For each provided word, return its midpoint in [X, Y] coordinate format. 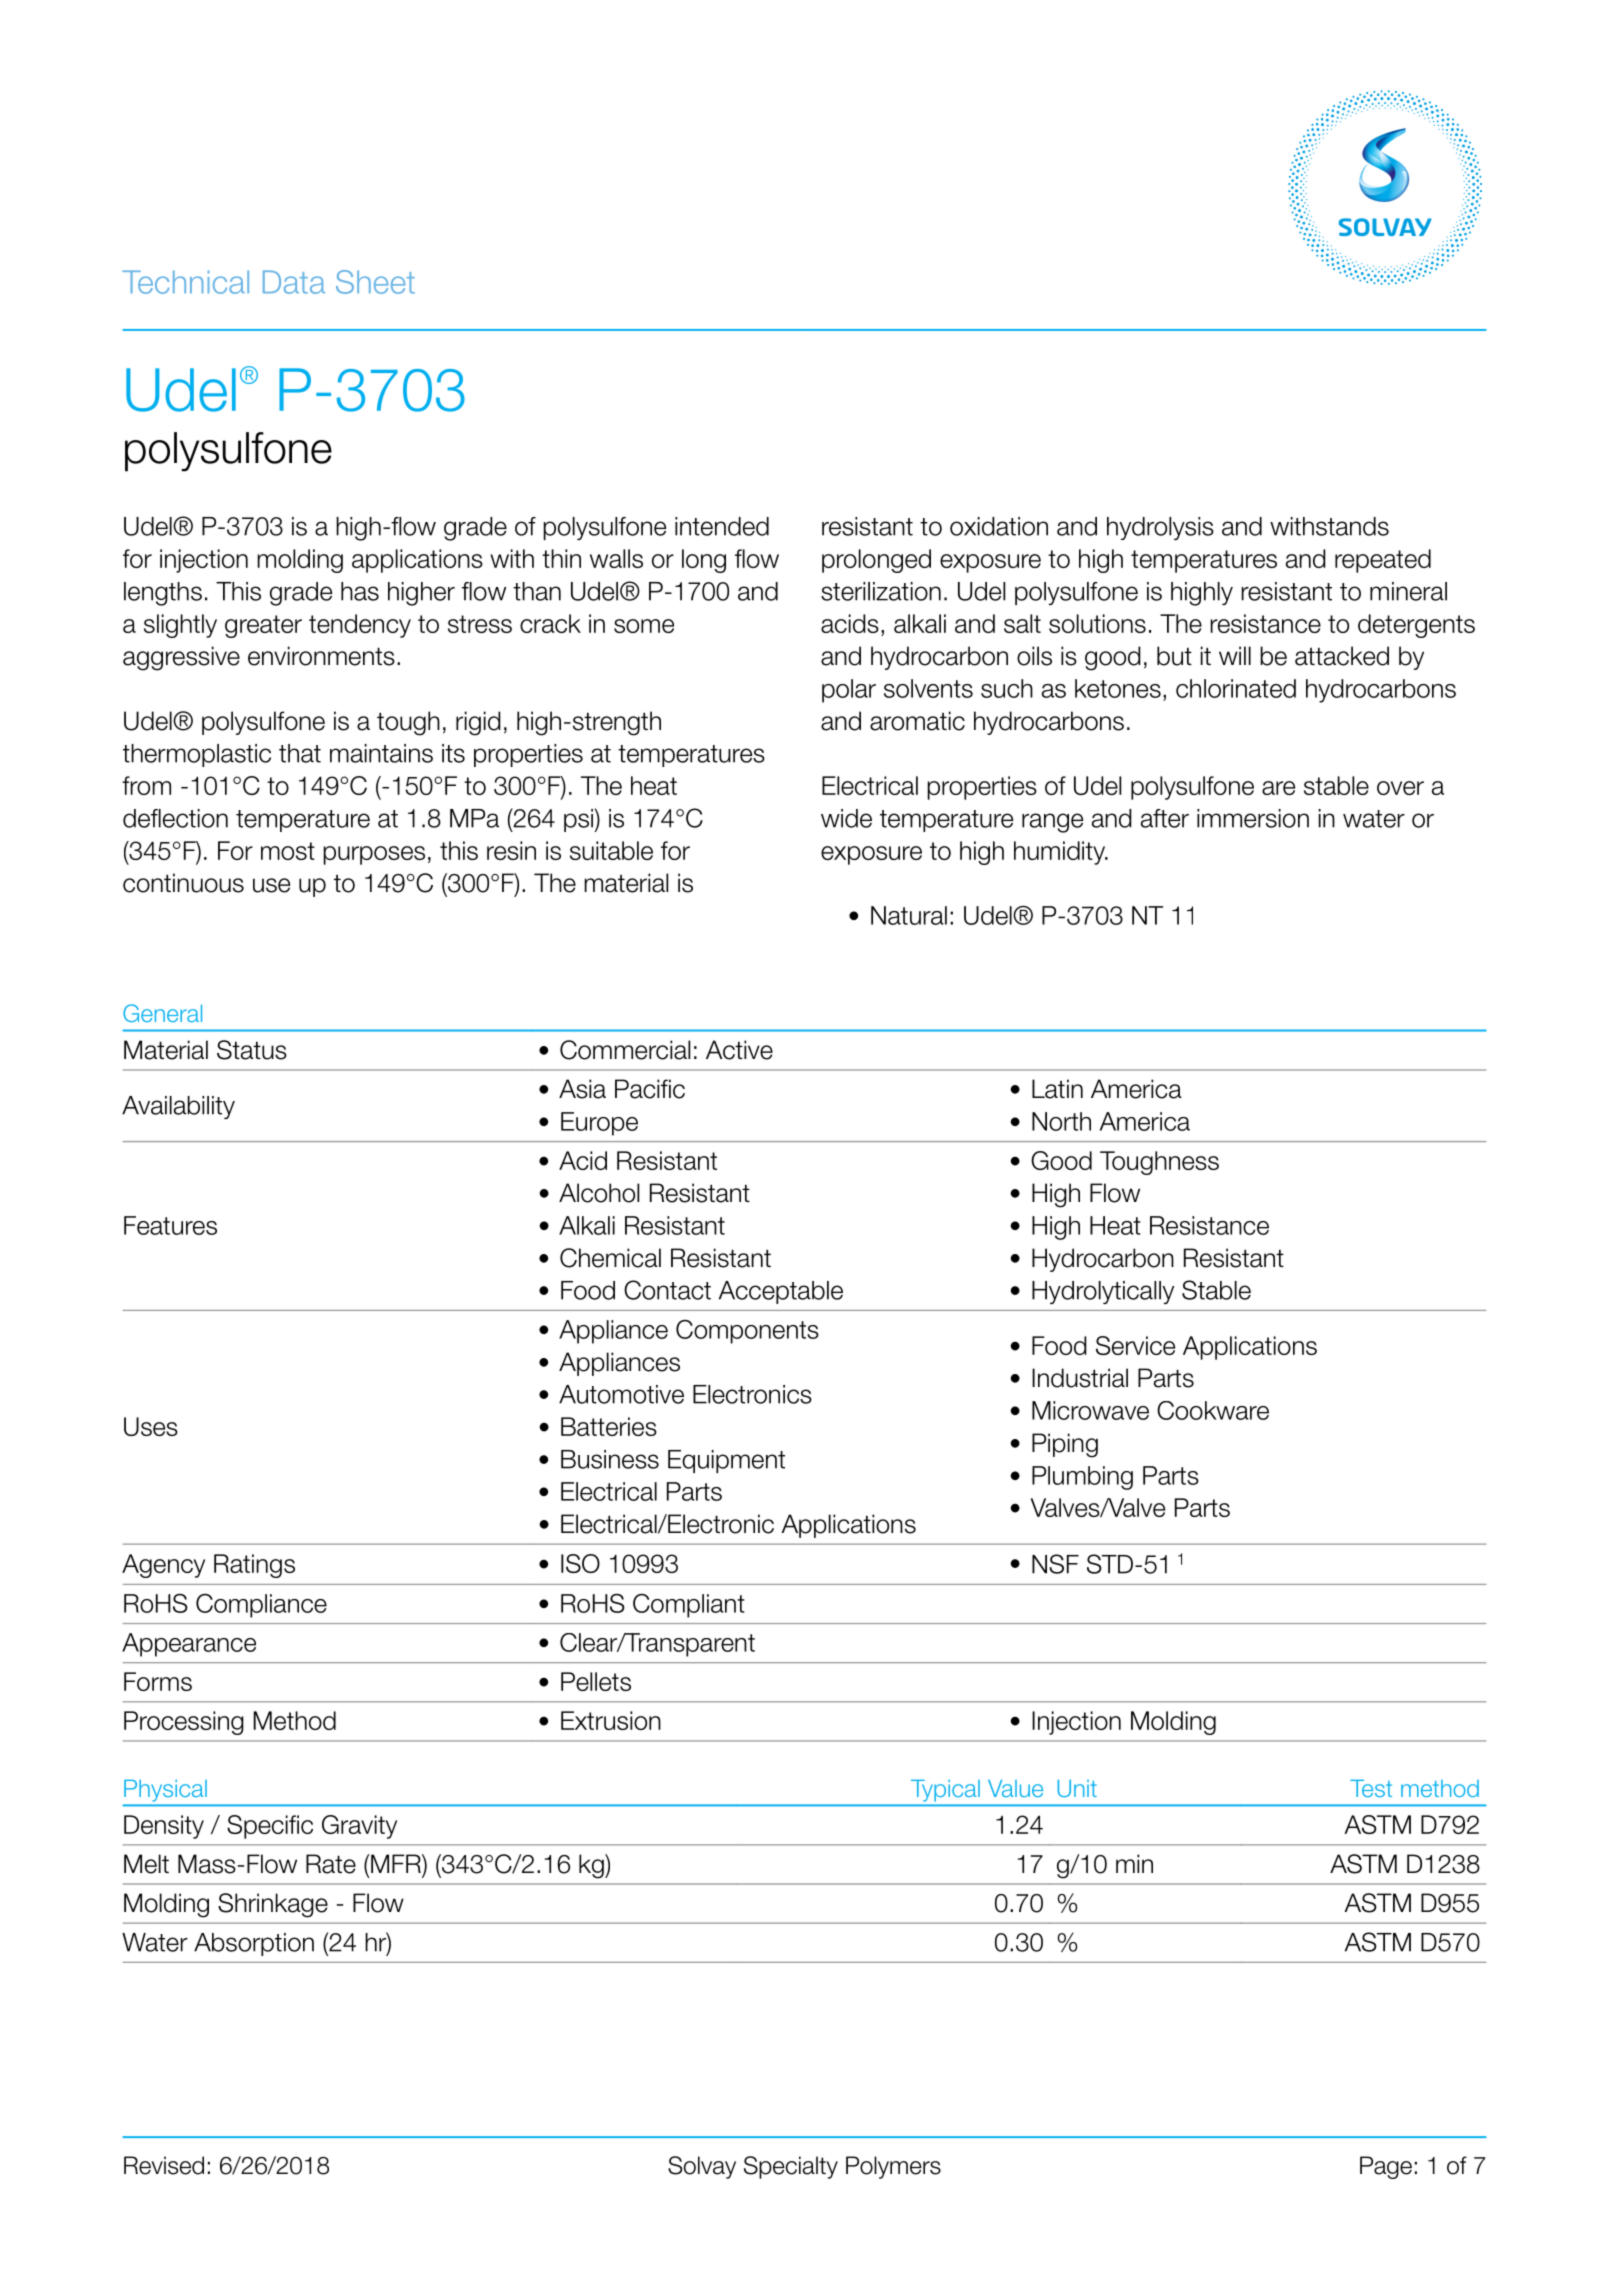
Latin [1057, 1089]
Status [252, 1050]
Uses [151, 1426]
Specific [270, 1827]
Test [1371, 1788]
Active [739, 1050]
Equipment [726, 1461]
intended [722, 526]
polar [849, 691]
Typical [945, 1790]
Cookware [1213, 1410]
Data [294, 282]
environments [321, 656]
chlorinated [1236, 688]
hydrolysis [1160, 528]
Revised [164, 2165]
